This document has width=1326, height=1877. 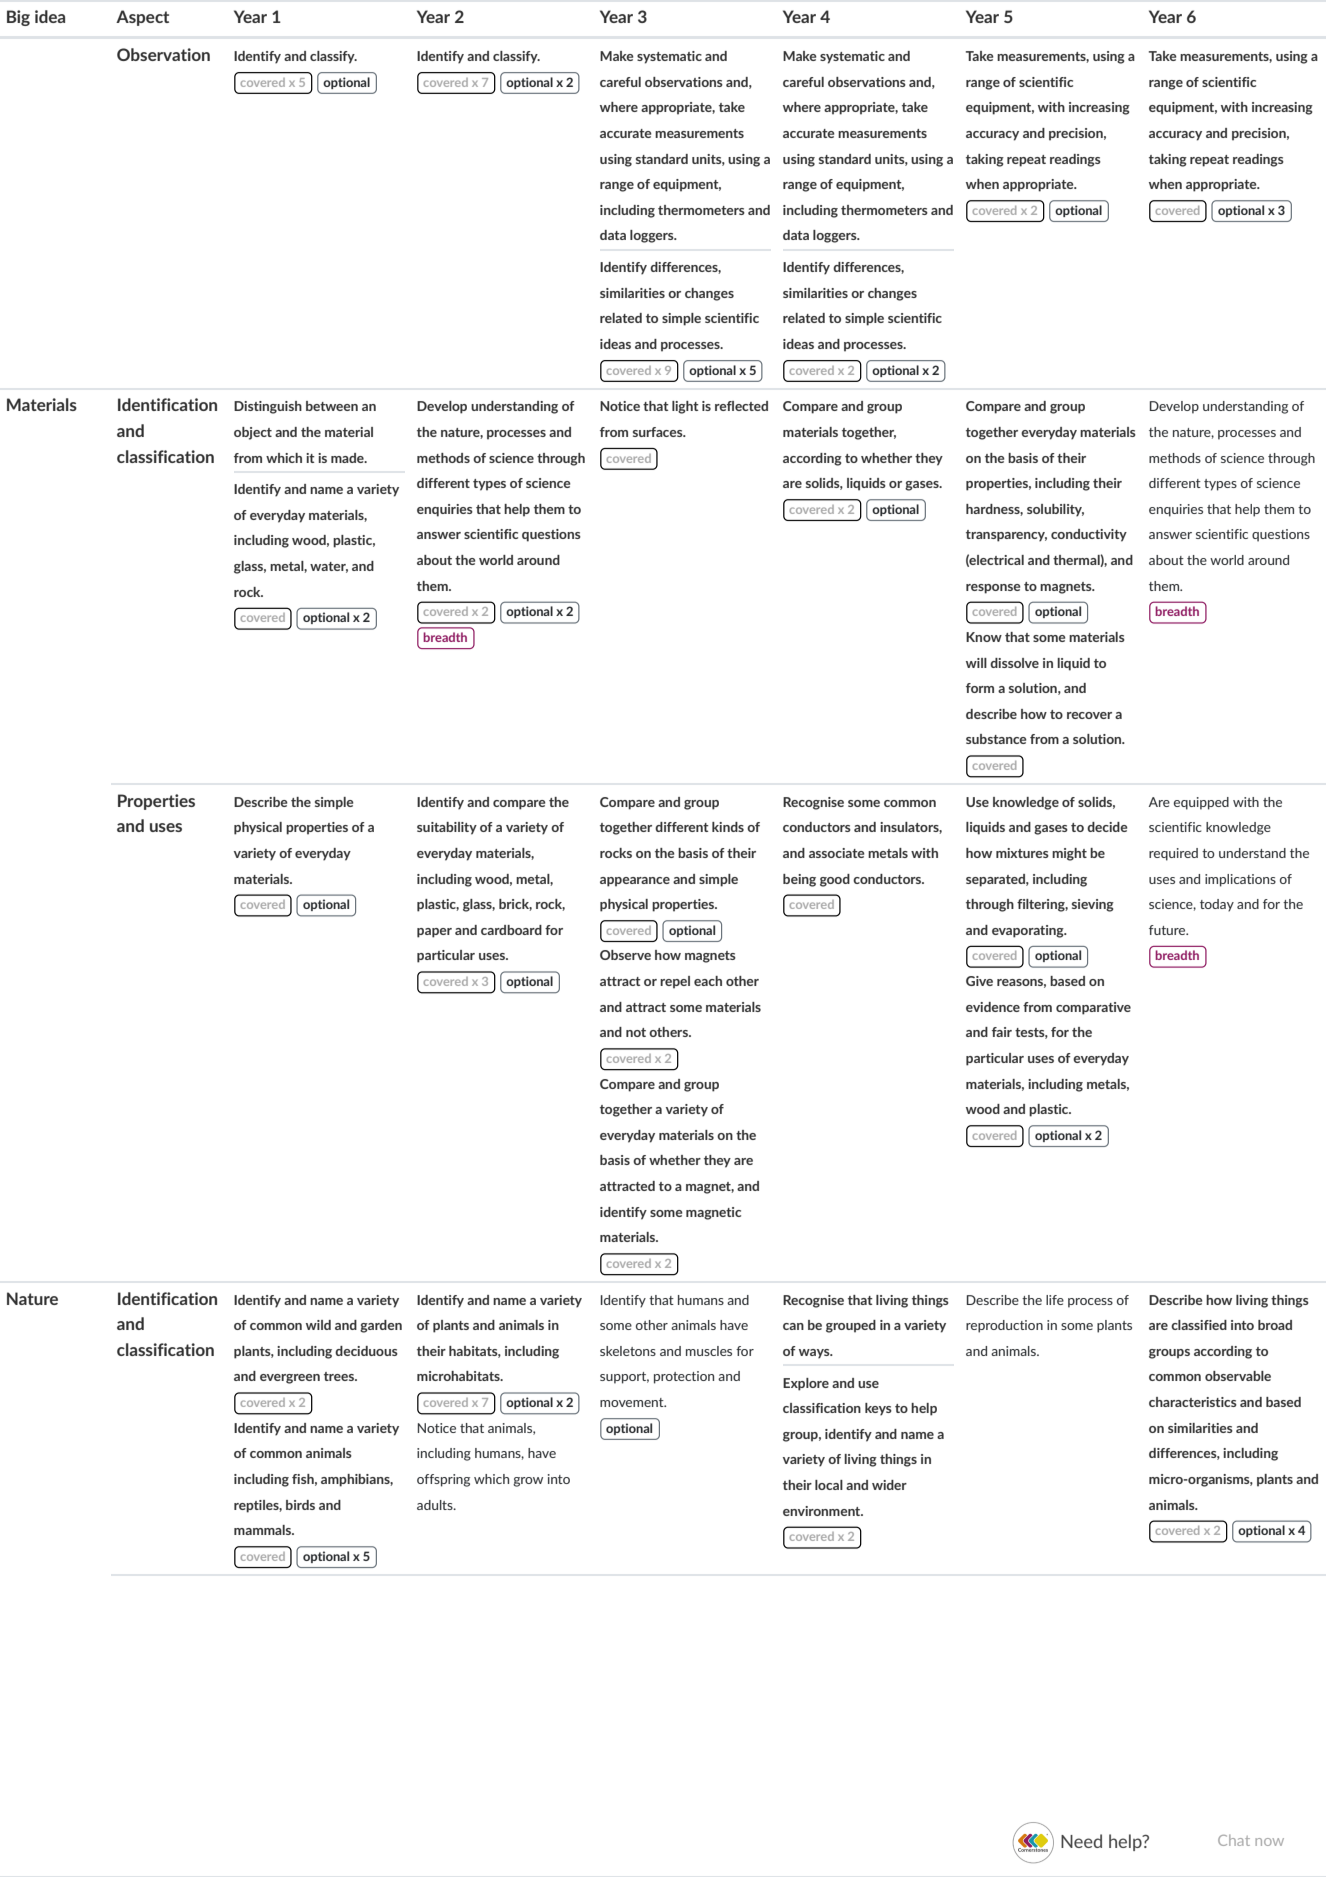 I want to click on Aspect, so click(x=142, y=18).
